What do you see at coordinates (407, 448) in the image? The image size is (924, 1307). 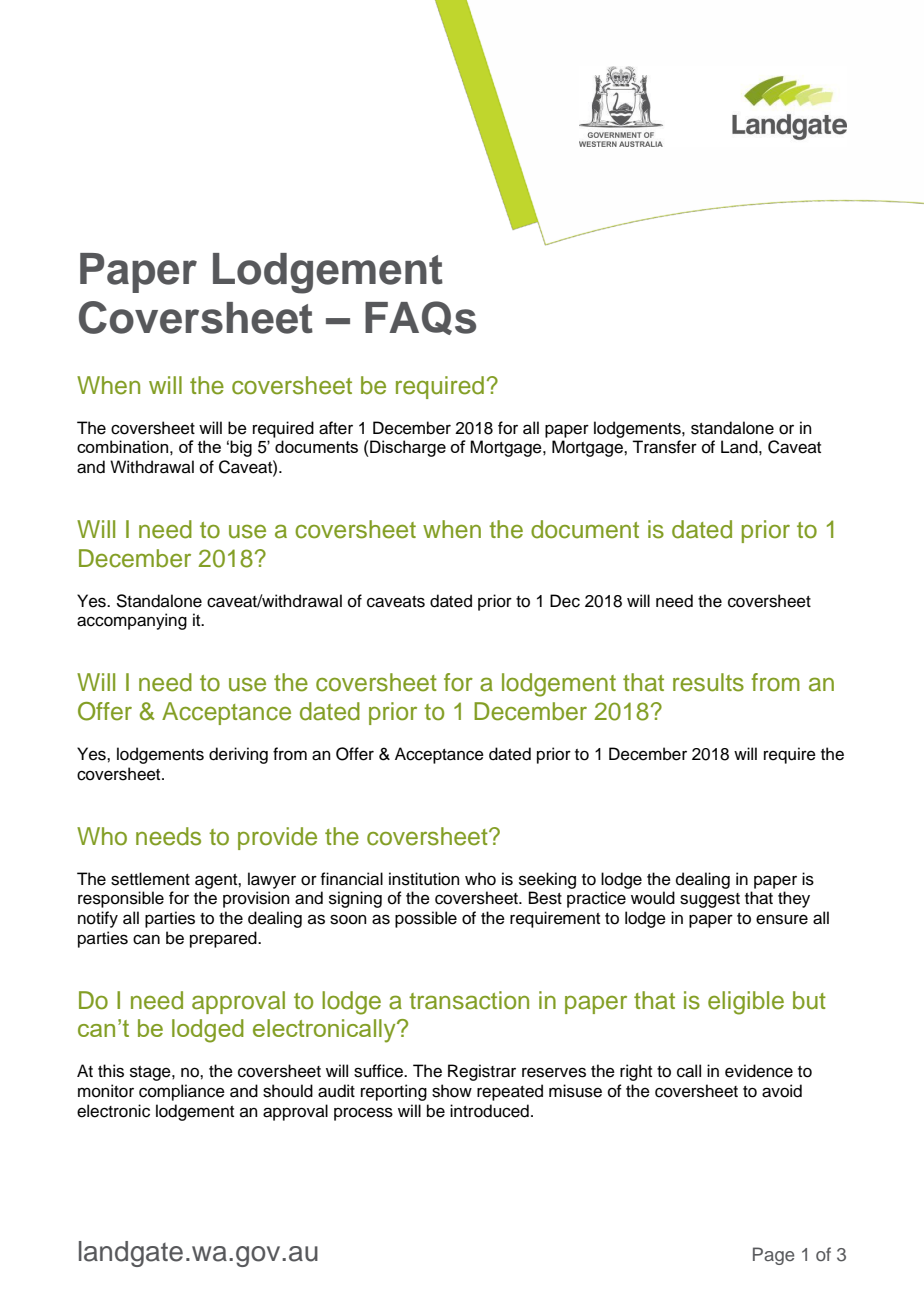 I see `Discharge` at bounding box center [407, 448].
